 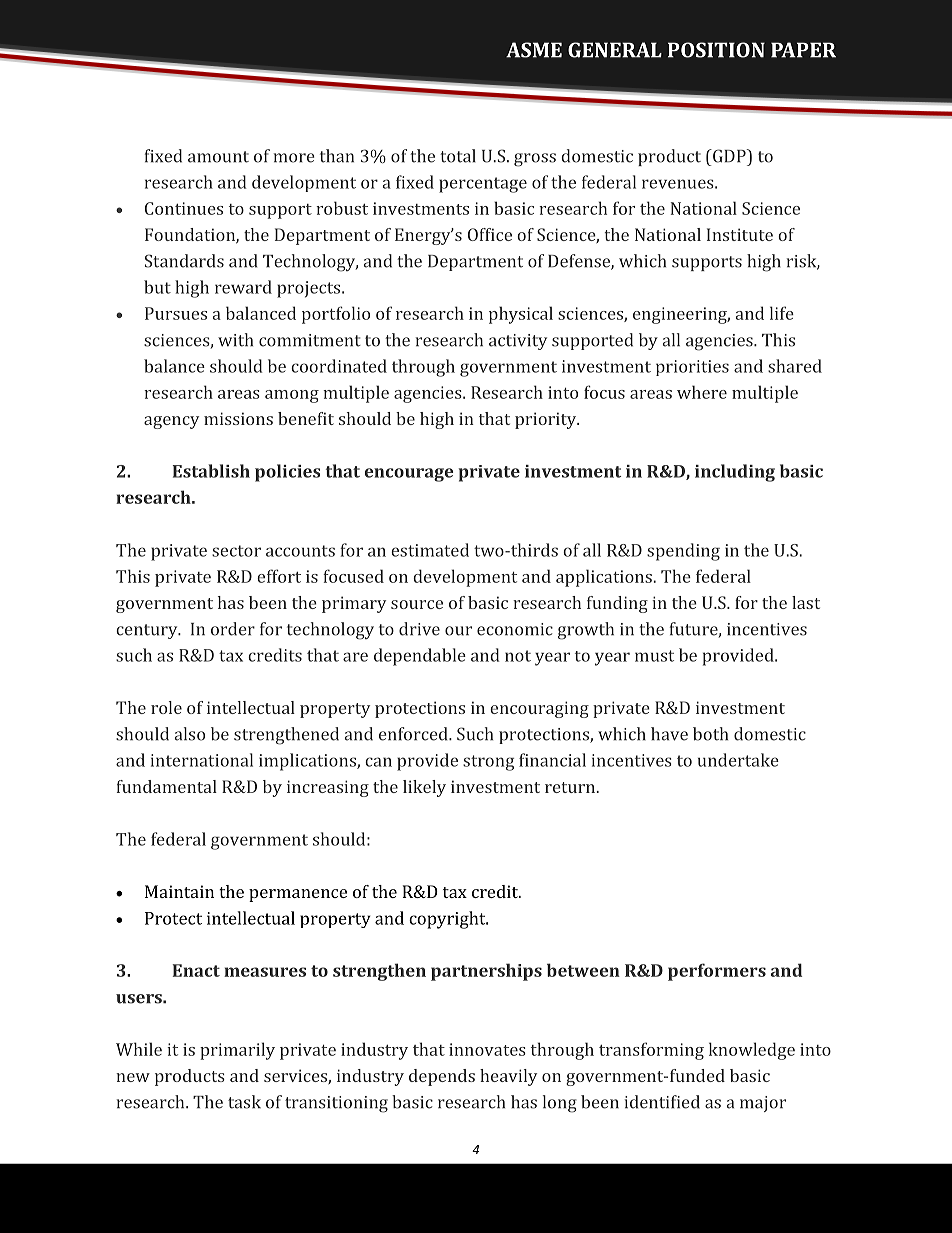 What do you see at coordinates (752, 1051) in the image?
I see `knowledge` at bounding box center [752, 1051].
